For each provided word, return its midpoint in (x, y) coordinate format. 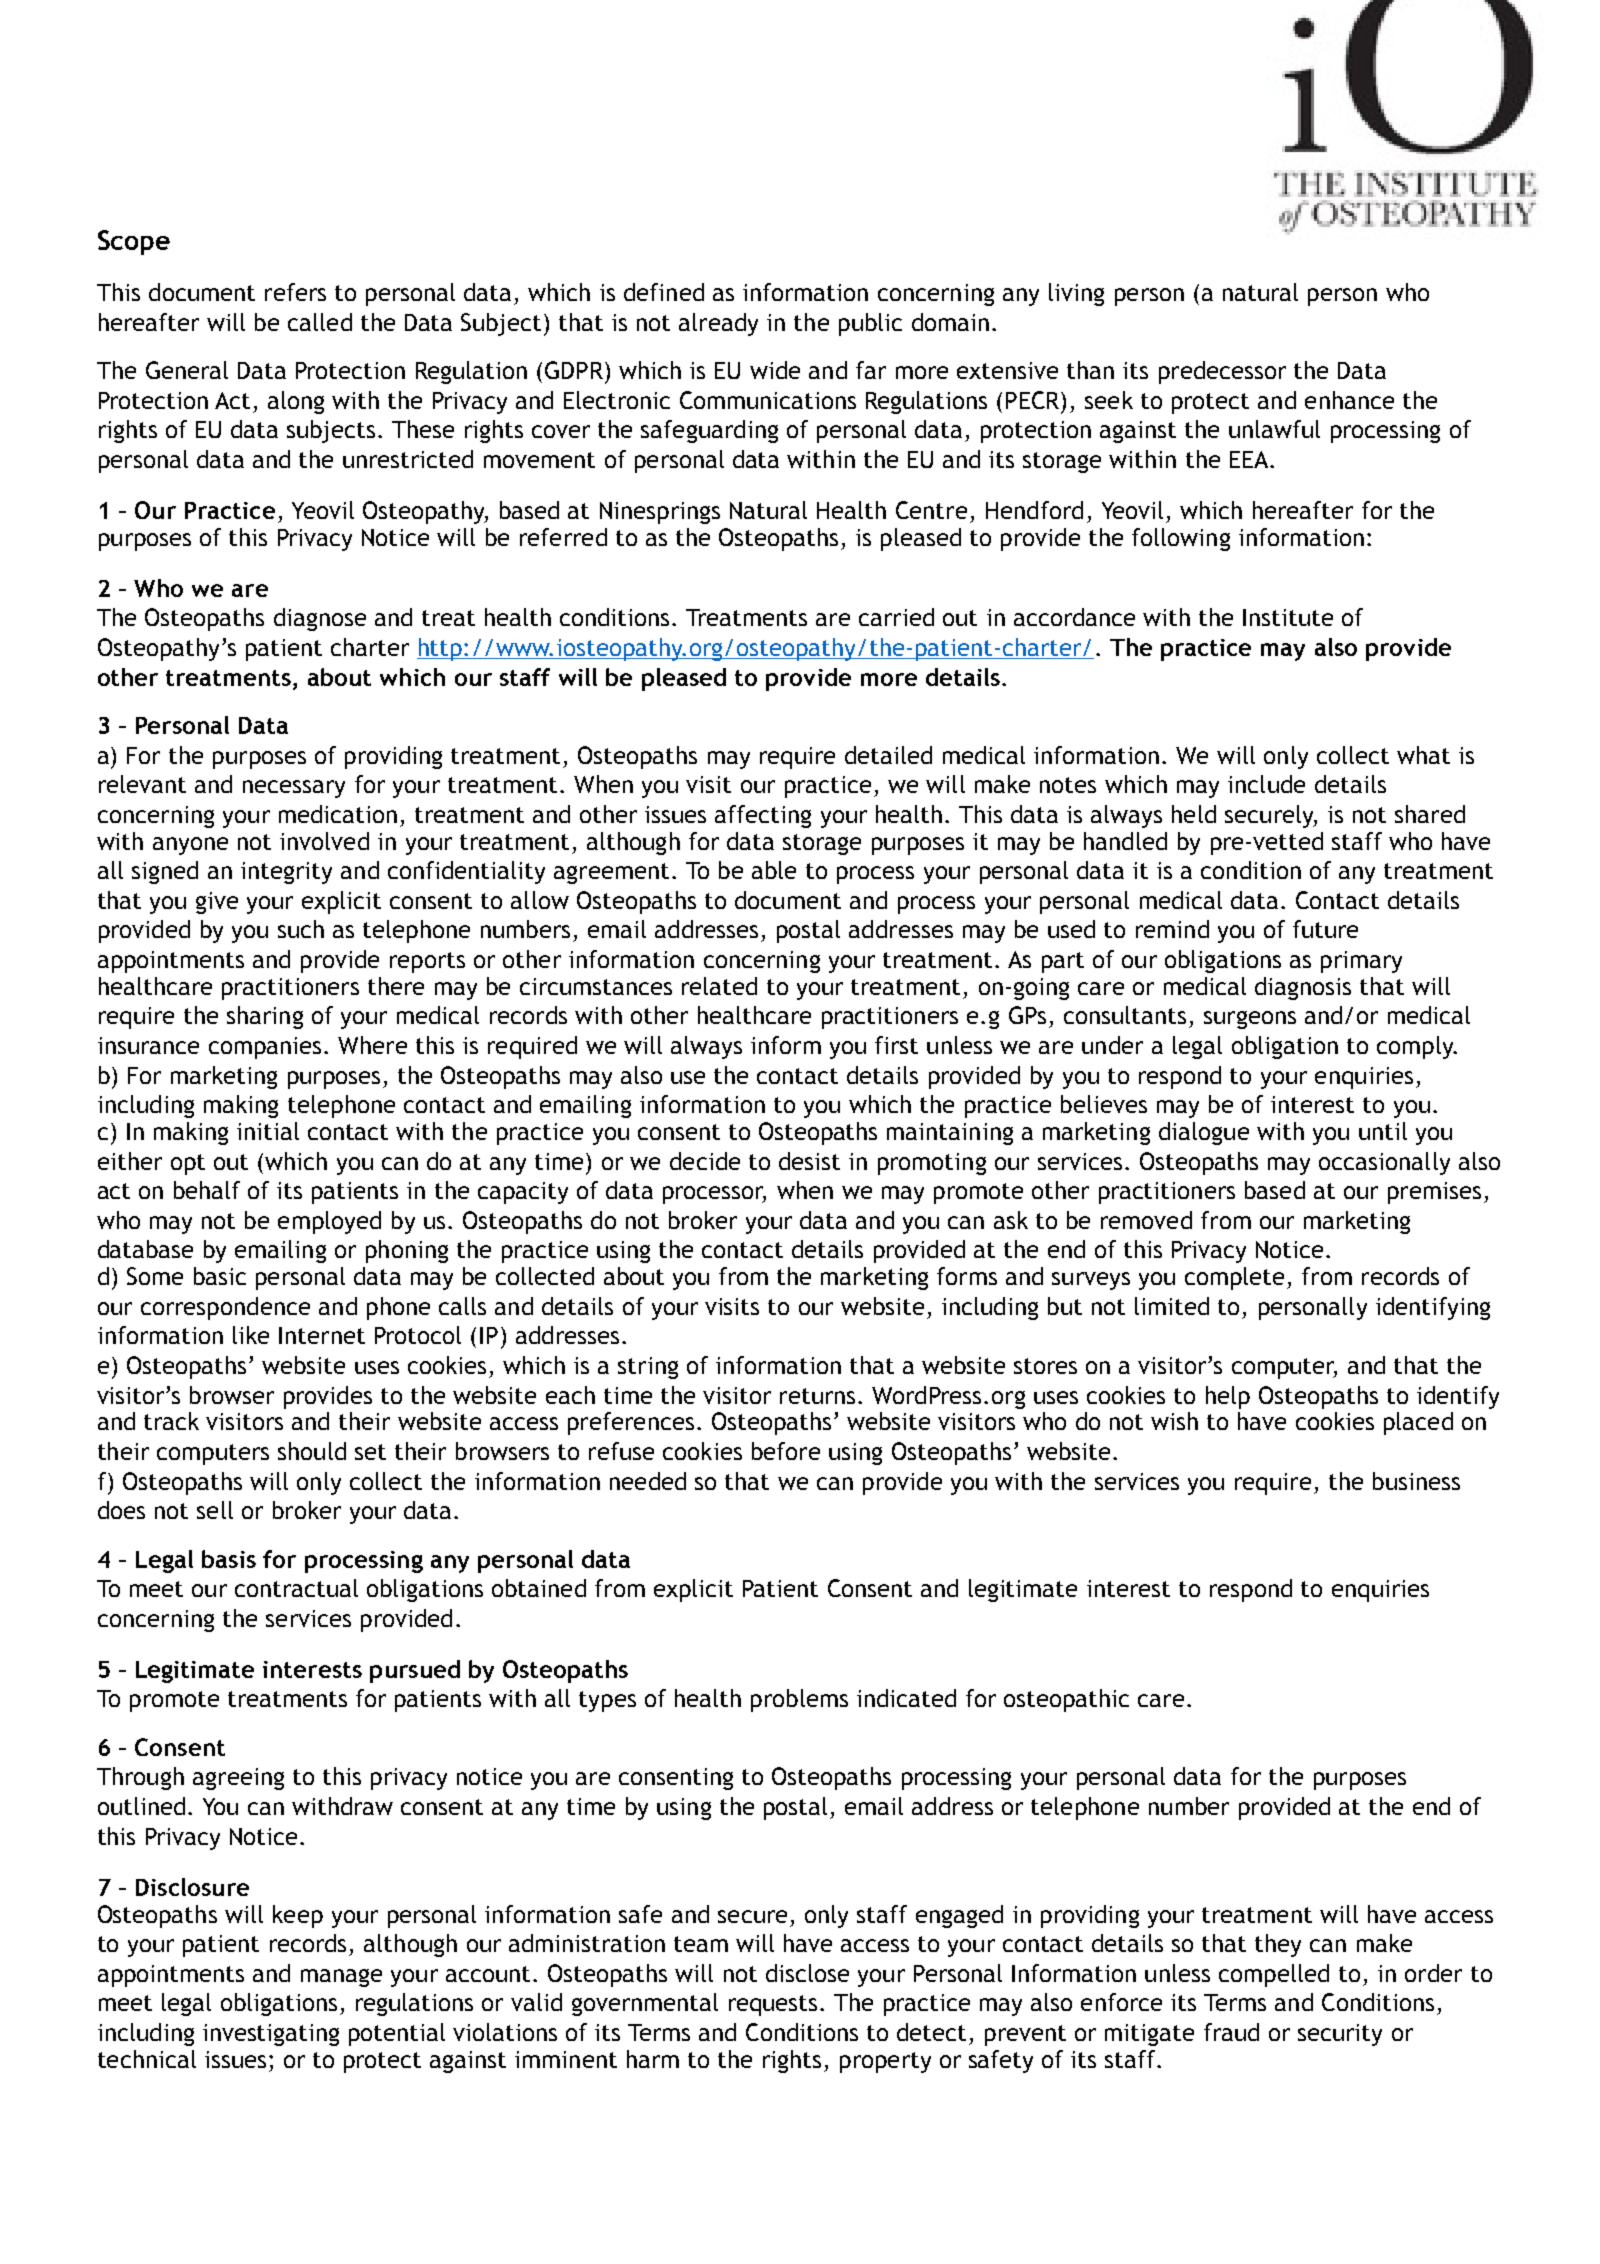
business (1416, 1481)
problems (799, 1700)
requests (773, 2005)
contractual (296, 1588)
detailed (888, 755)
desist (809, 1161)
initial (268, 1131)
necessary (294, 789)
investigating (271, 2035)
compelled (1274, 1975)
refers (295, 292)
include (1266, 784)
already (718, 324)
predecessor (1222, 372)
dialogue (1204, 1133)
